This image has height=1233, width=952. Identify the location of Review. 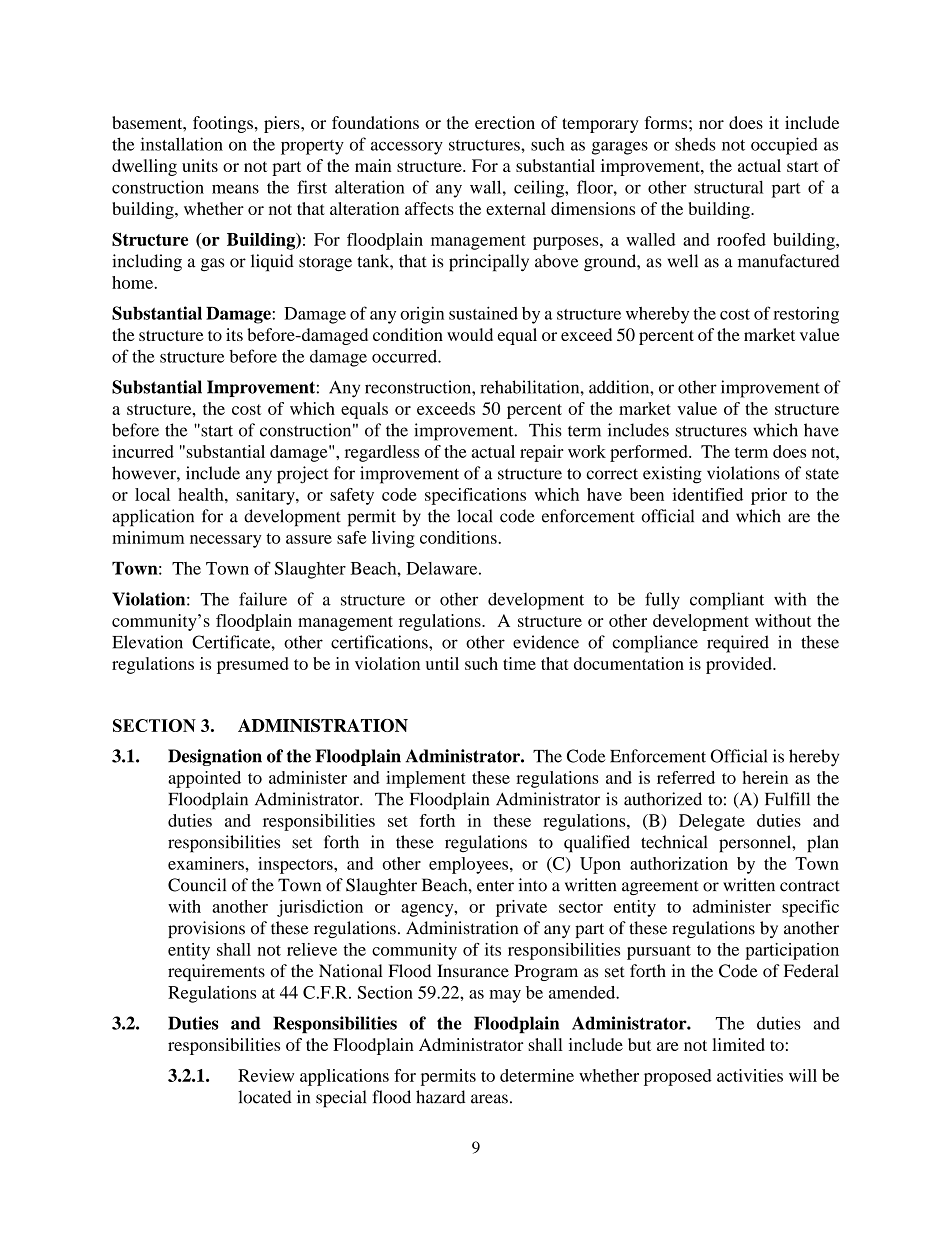
(266, 1075).
